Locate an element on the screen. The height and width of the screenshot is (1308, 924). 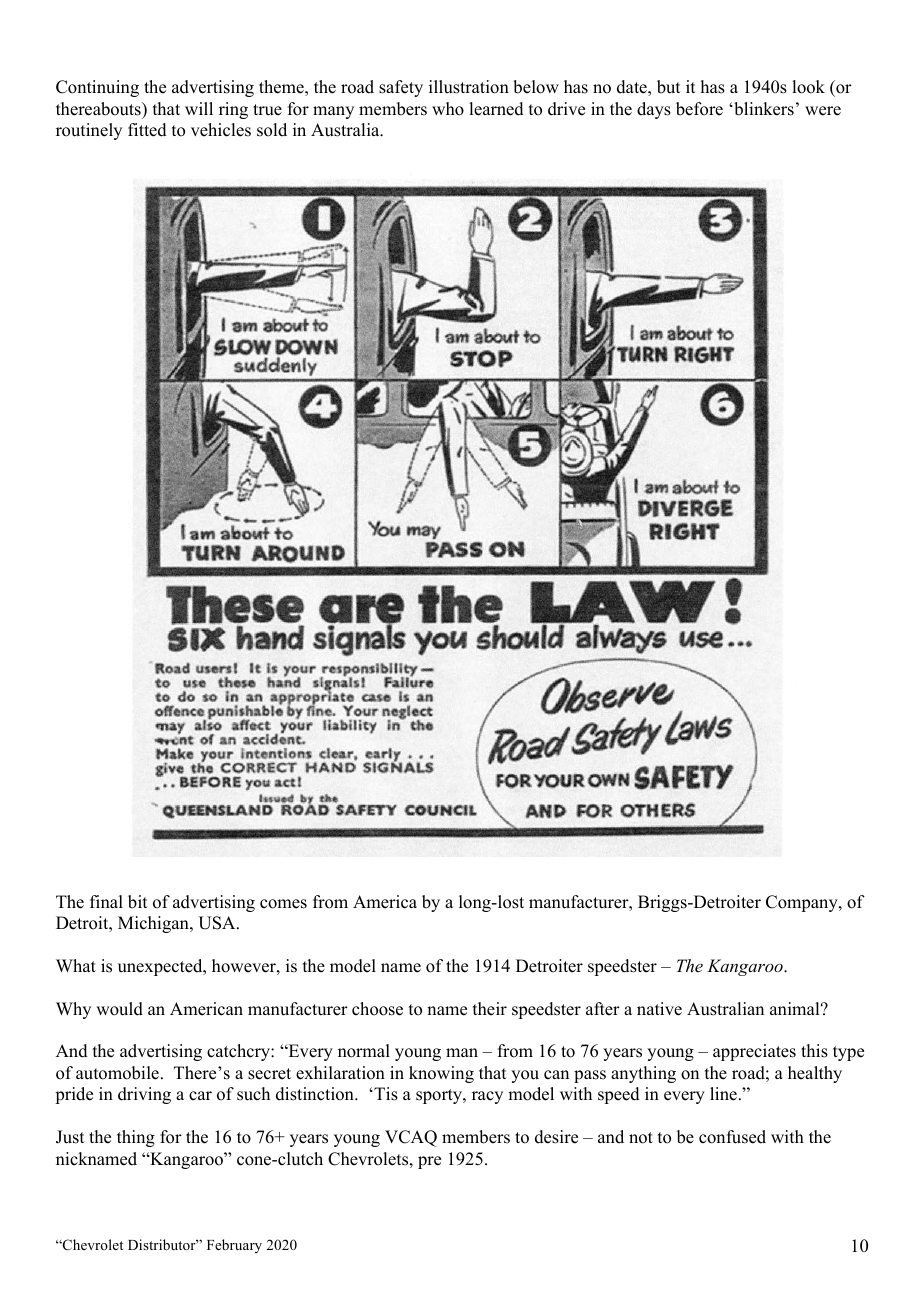
February is located at coordinates (234, 1246).
